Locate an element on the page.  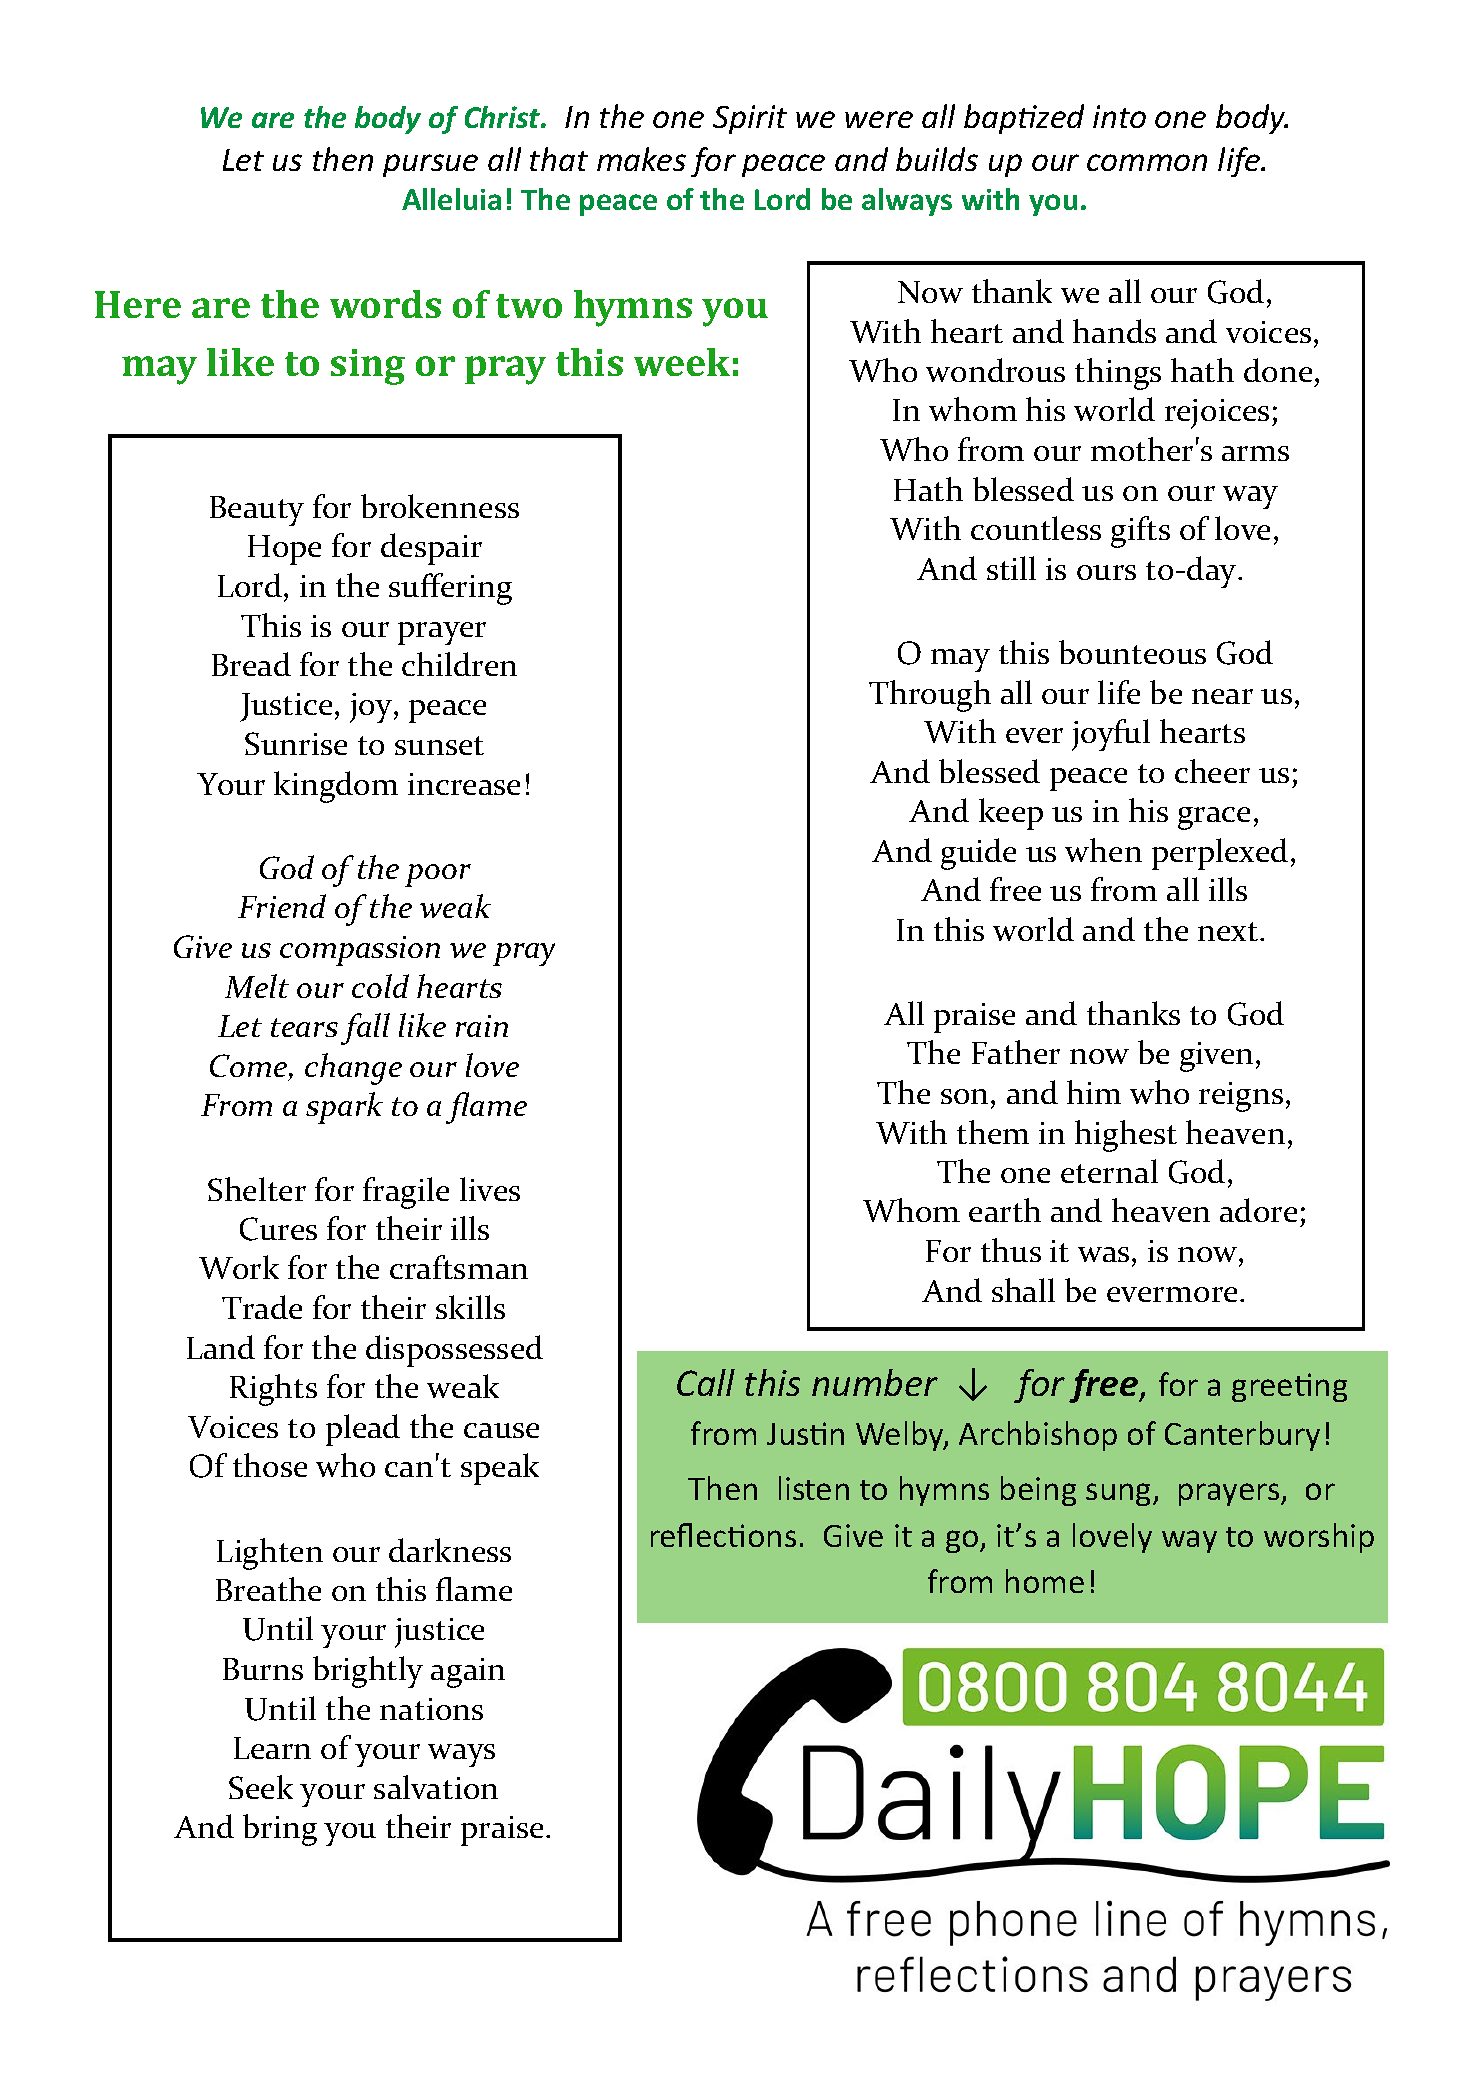
Seek is located at coordinates (261, 1787).
